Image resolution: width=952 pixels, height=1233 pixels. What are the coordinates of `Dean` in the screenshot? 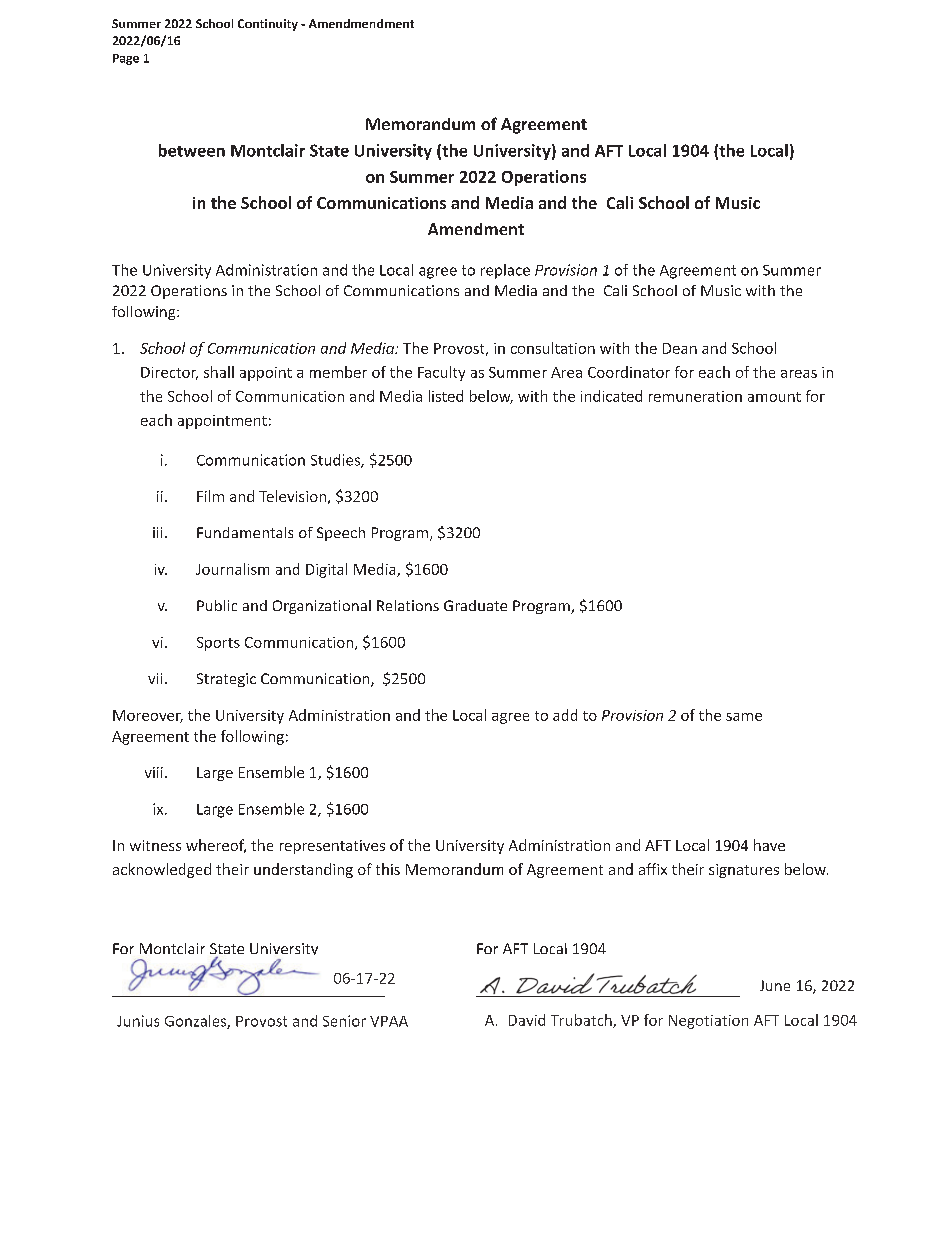 It's located at (680, 348).
